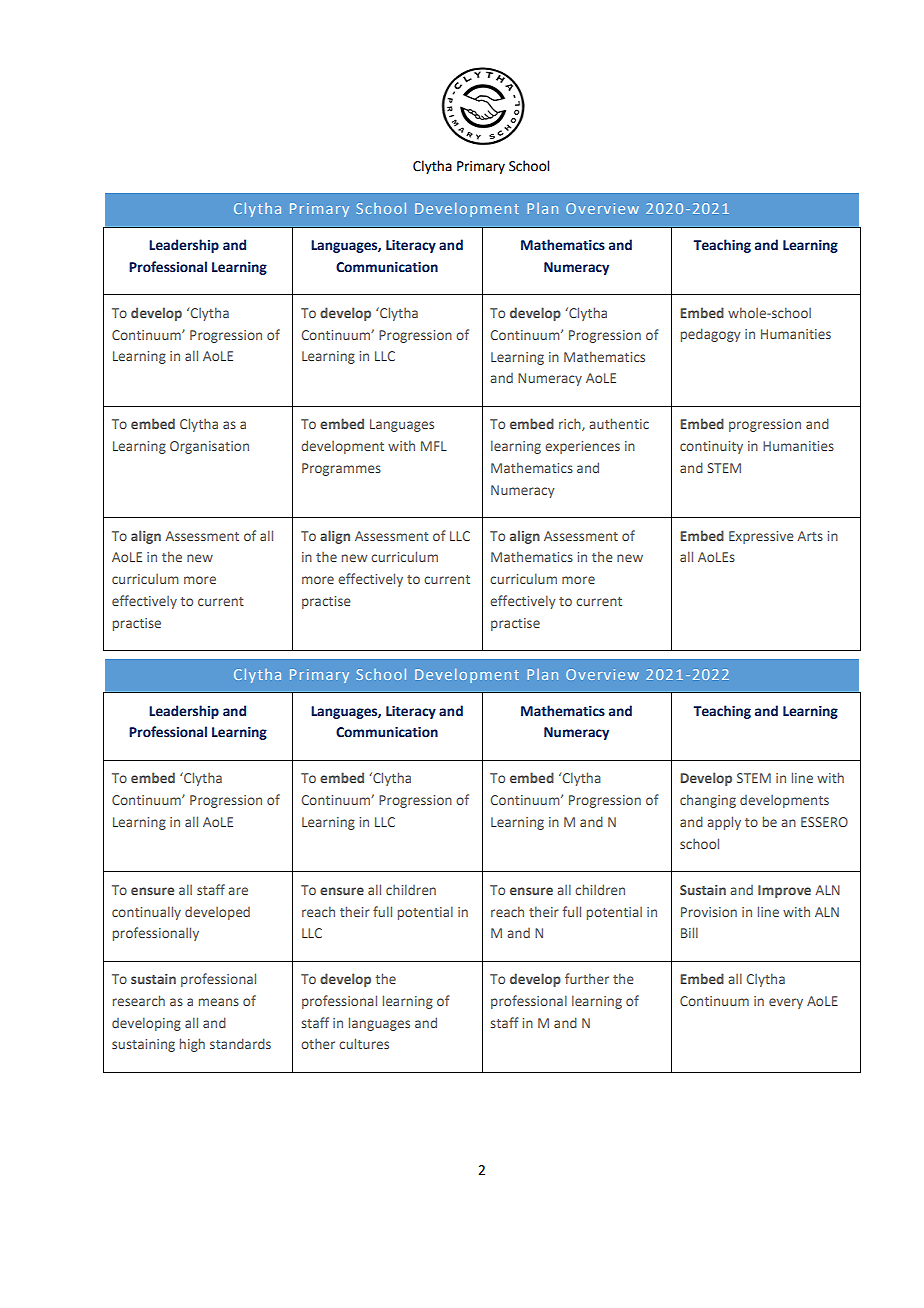 The image size is (924, 1308). I want to click on every, so click(786, 1003).
